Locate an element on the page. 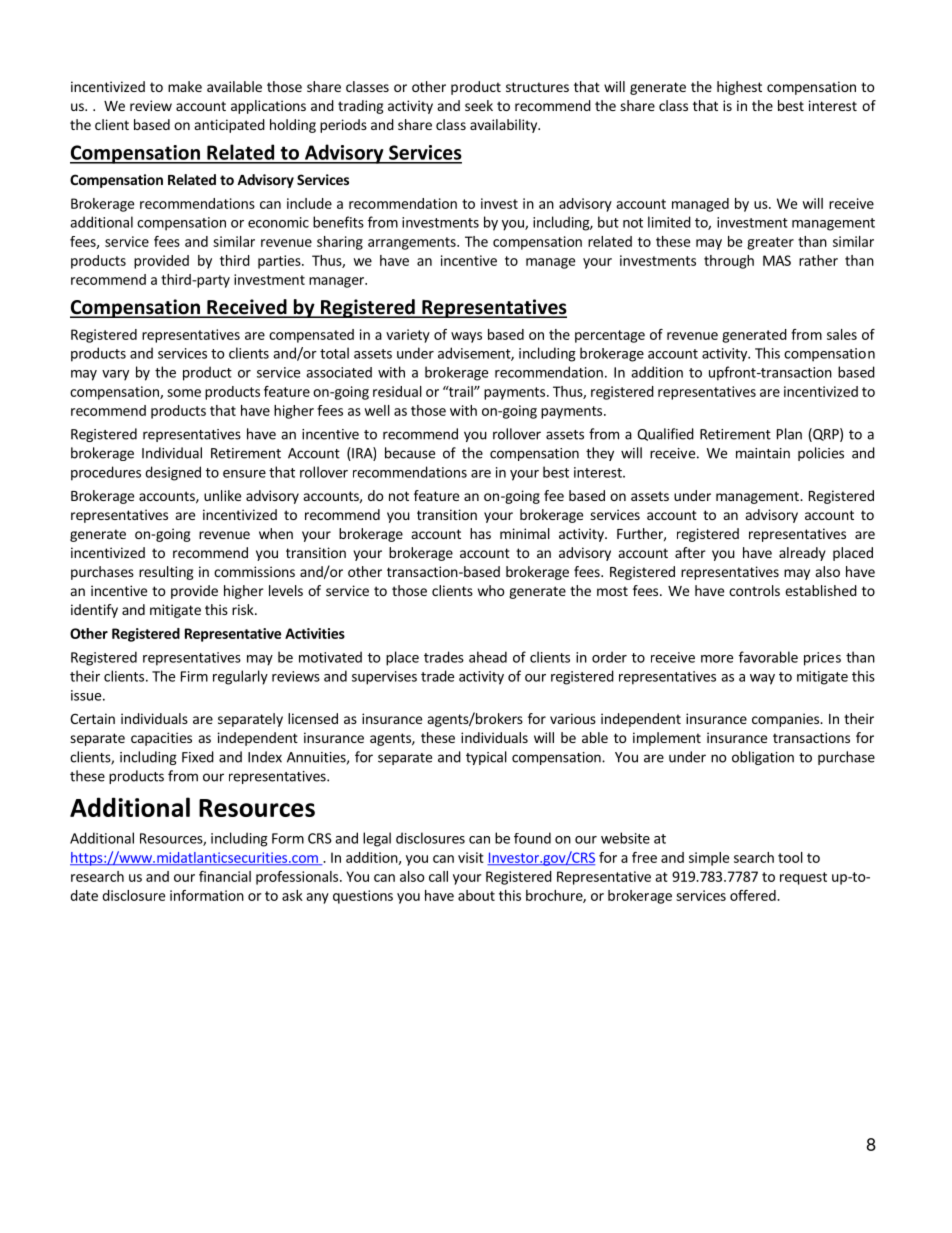  ahead is located at coordinates (488, 657).
